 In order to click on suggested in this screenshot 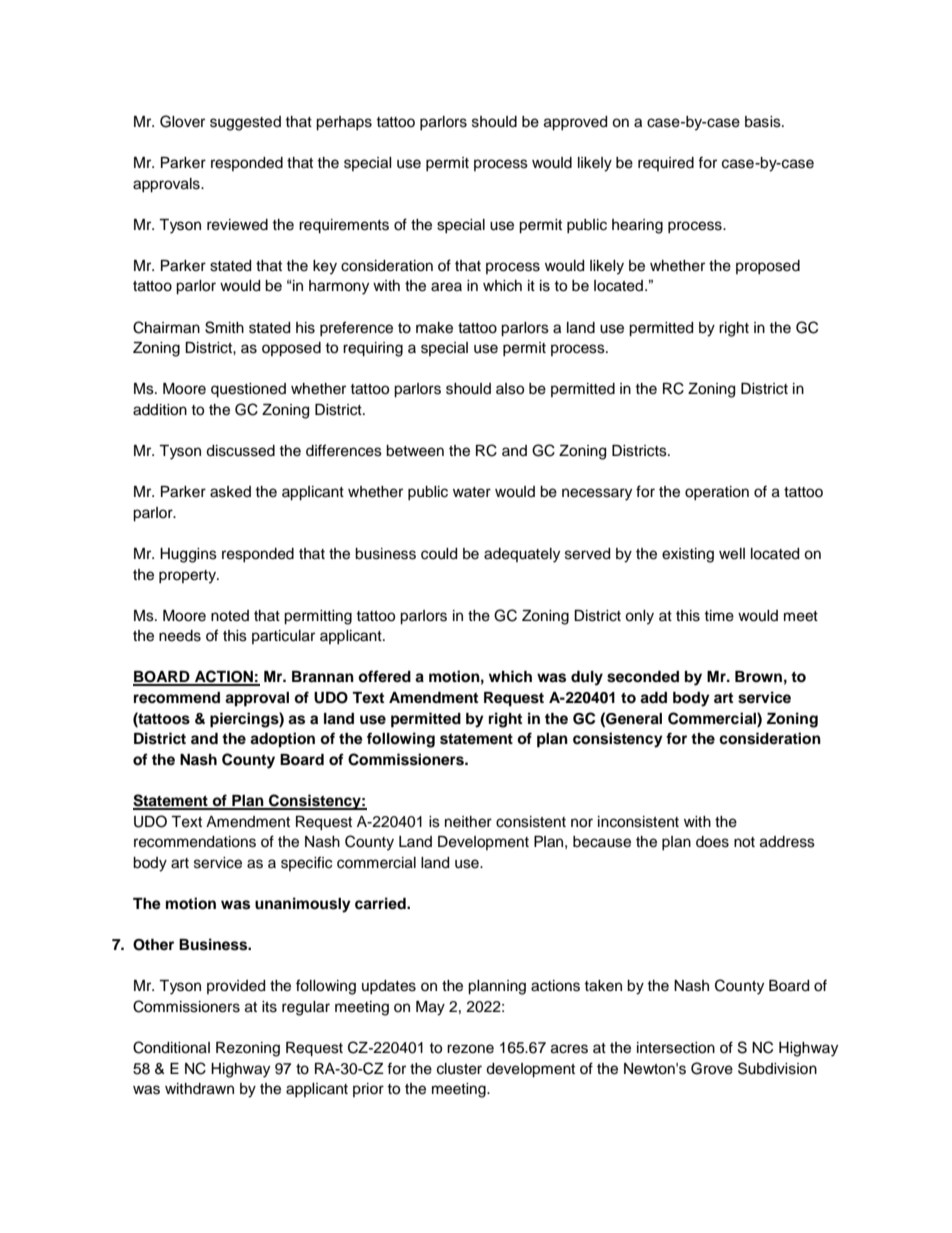, I will do `click(245, 123)`.
